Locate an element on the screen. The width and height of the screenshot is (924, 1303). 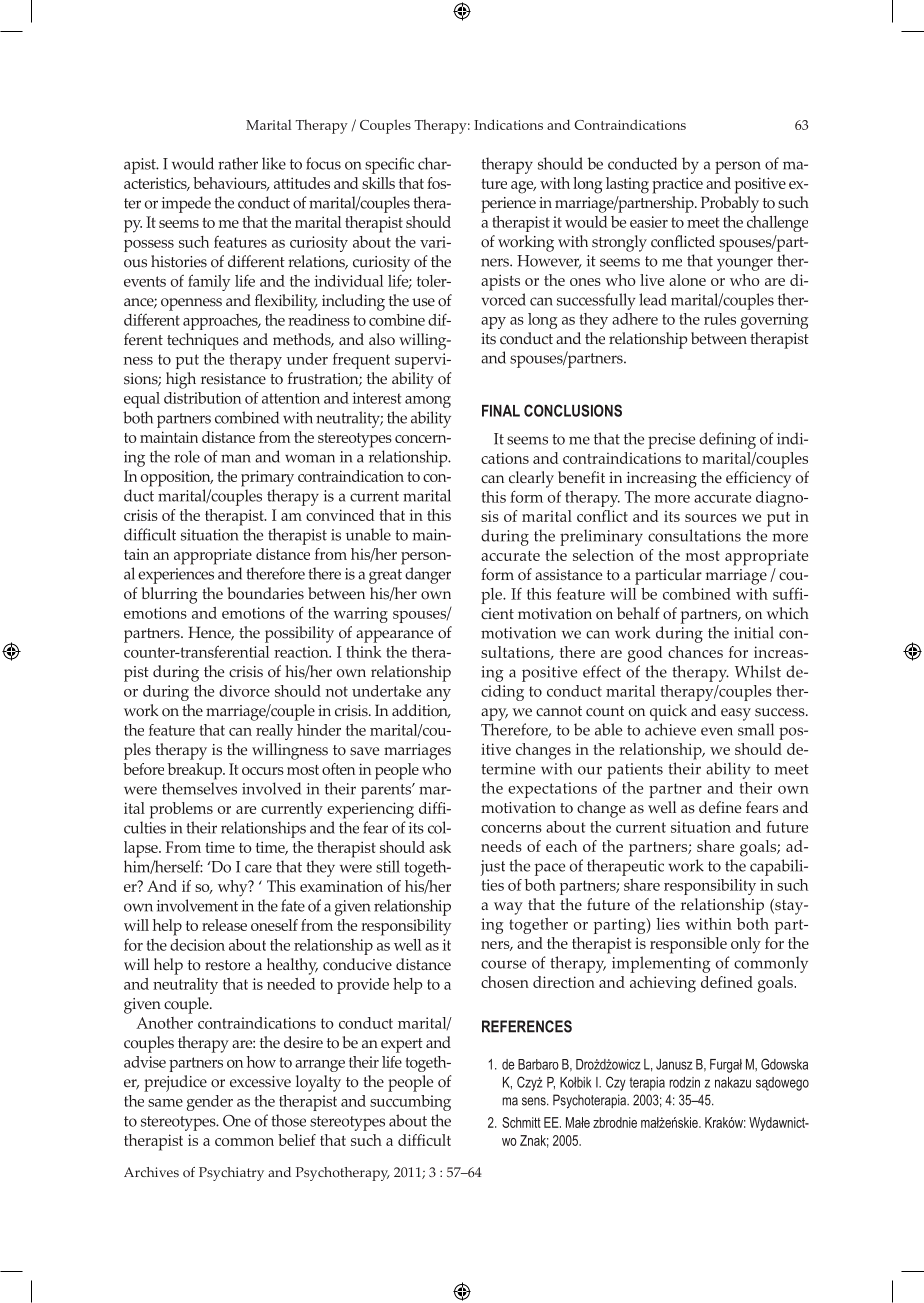
Schmitt is located at coordinates (521, 1122).
